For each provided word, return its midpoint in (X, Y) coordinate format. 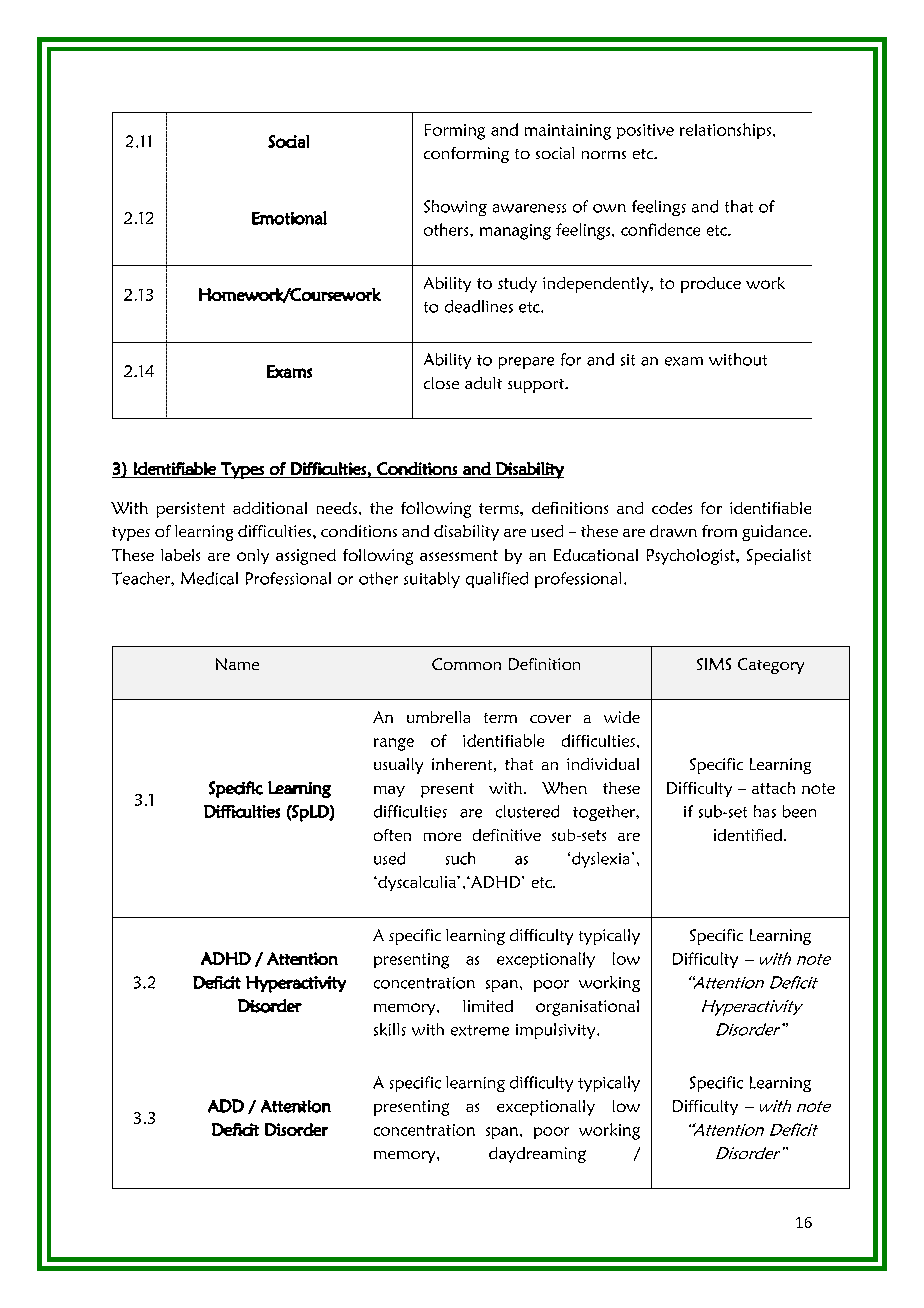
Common (466, 664)
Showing (455, 208)
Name (237, 664)
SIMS (714, 664)
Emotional (289, 218)
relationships (727, 131)
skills (390, 1029)
